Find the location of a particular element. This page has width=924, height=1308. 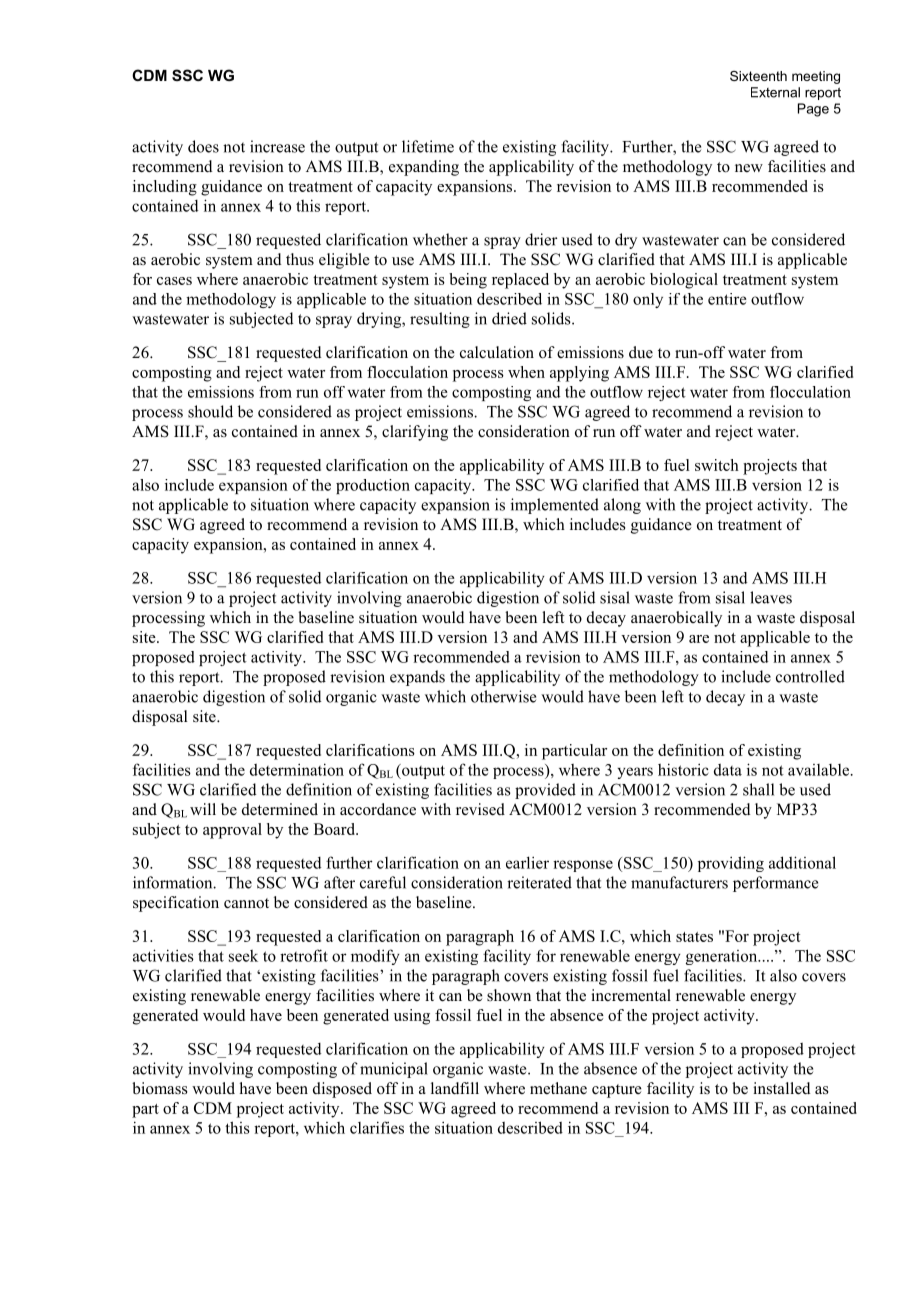

External is located at coordinates (775, 92).
